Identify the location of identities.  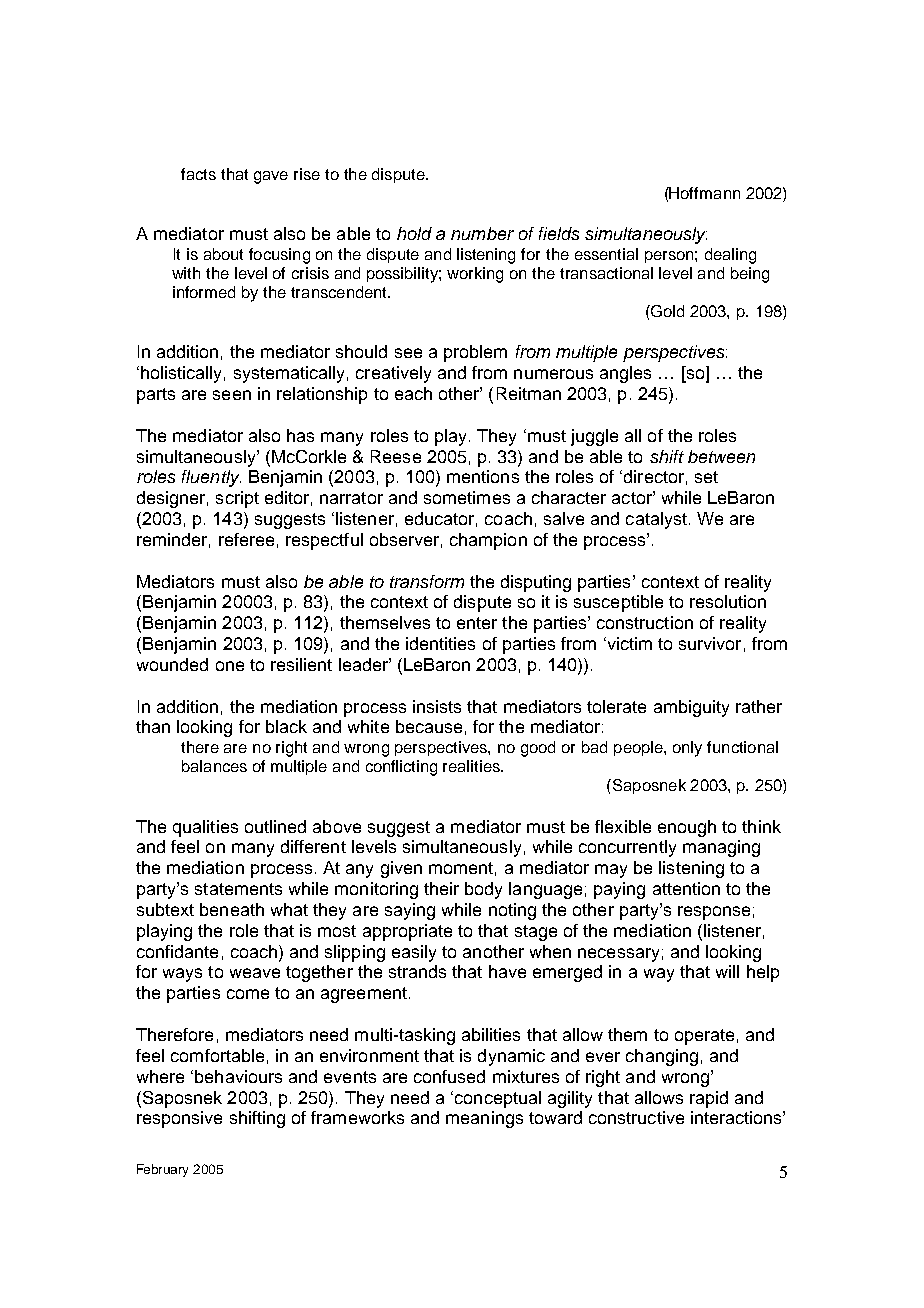
(440, 643).
